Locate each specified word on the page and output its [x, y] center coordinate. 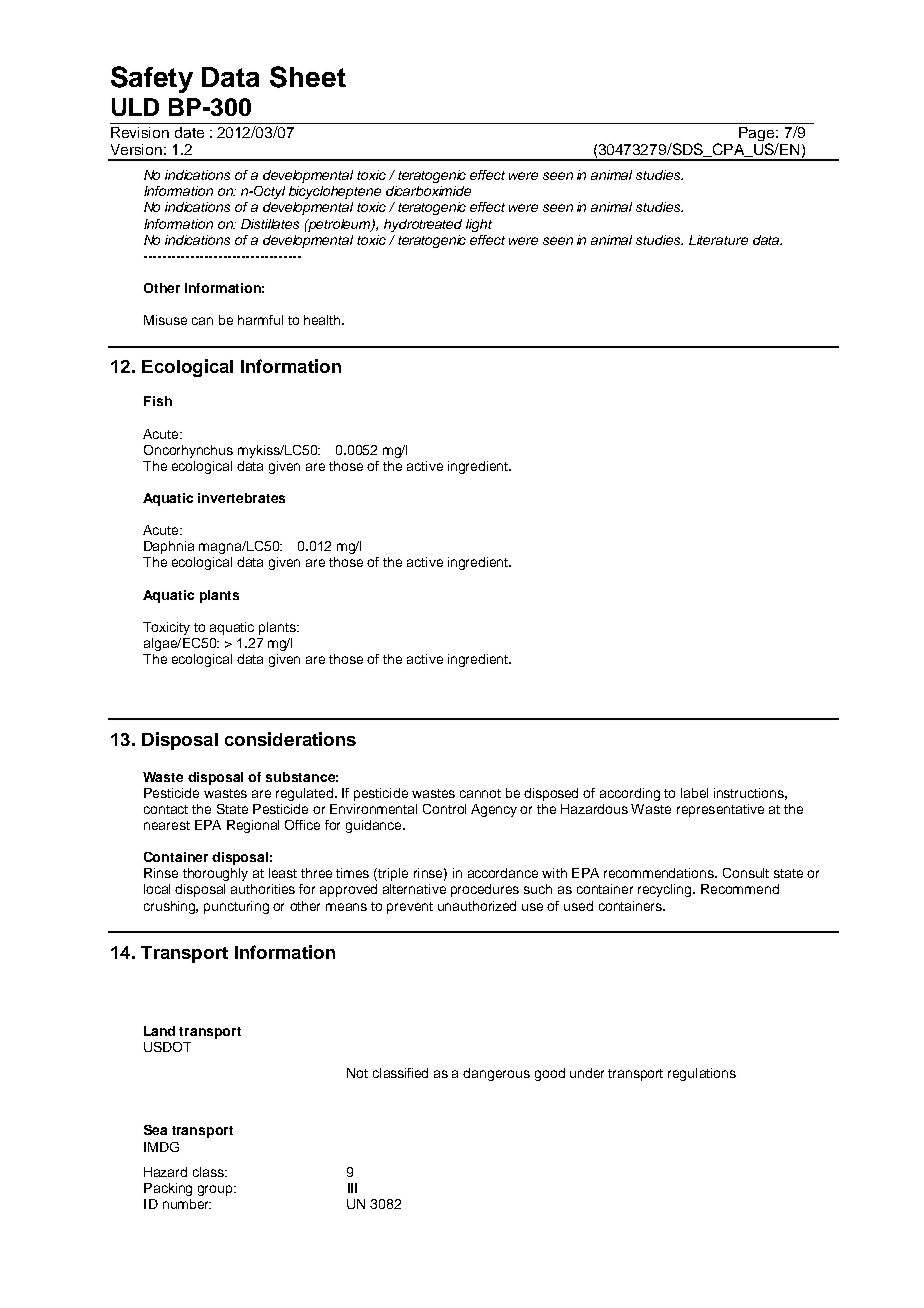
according [630, 794]
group [216, 1190]
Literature [718, 240]
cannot [480, 793]
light [479, 225]
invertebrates [241, 498]
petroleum [340, 225]
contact [166, 809]
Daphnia [169, 547]
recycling [666, 890]
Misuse [165, 320]
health [323, 320]
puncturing [236, 907]
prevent [410, 908]
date [189, 132]
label [694, 793]
